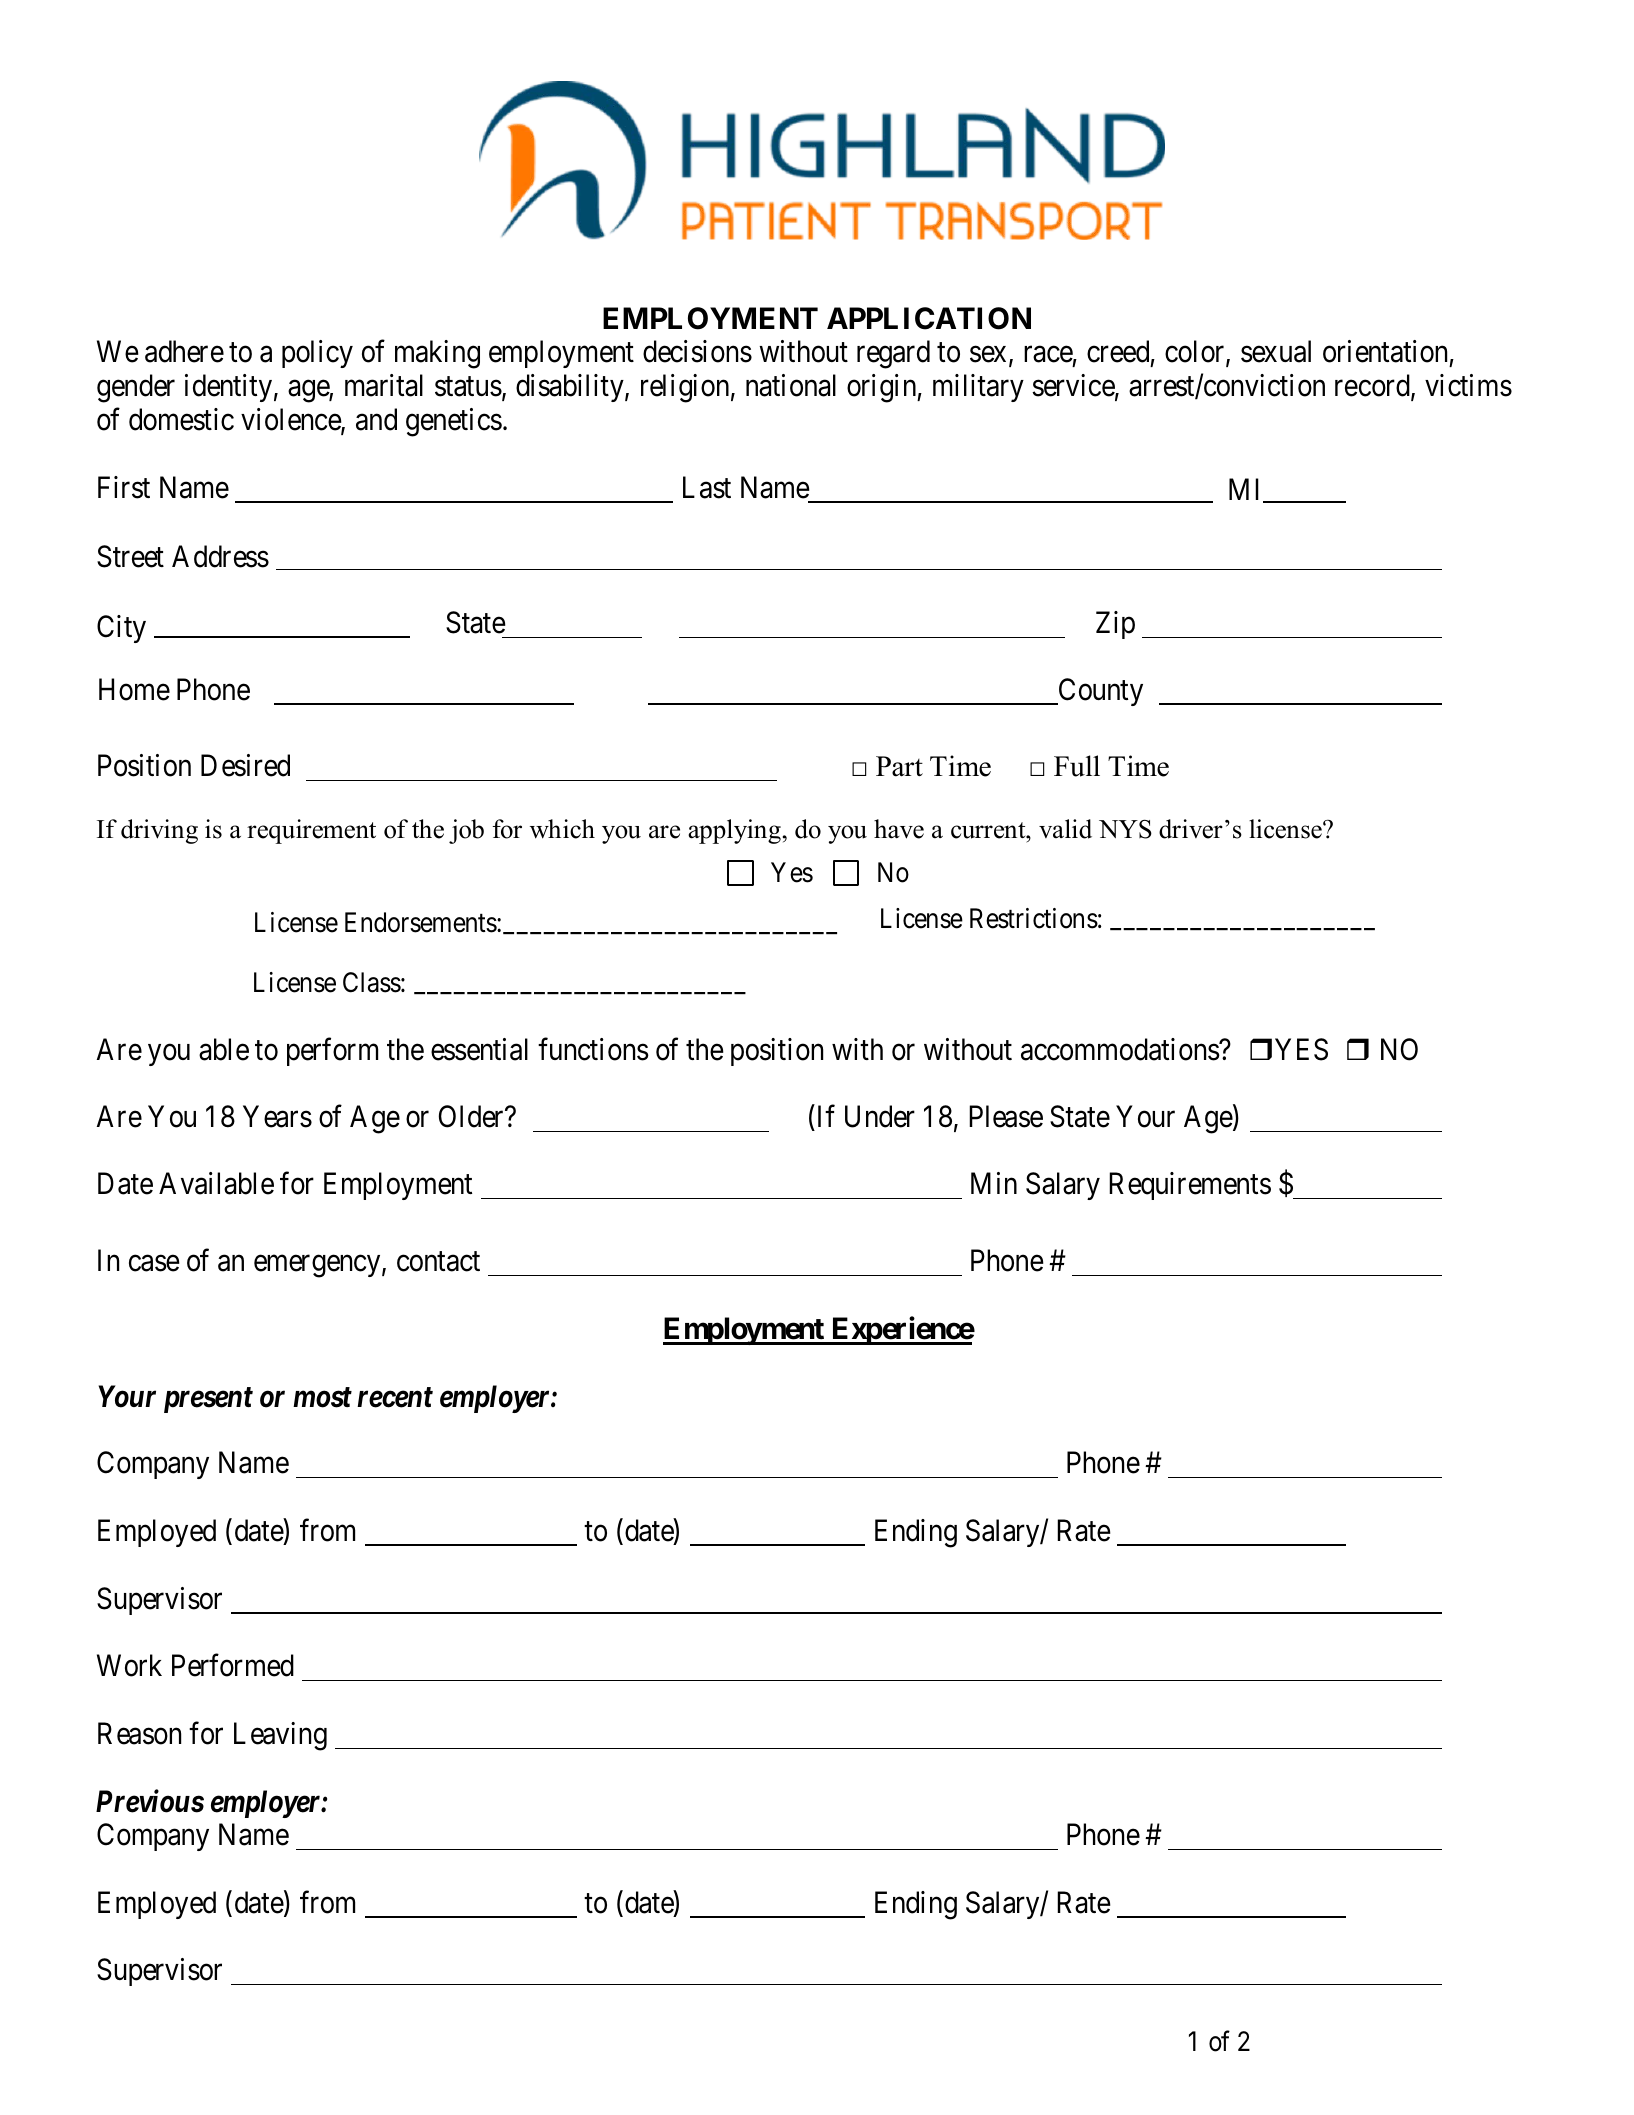 The width and height of the image is (1634, 2115). I want to click on Reason, so click(139, 1733).
